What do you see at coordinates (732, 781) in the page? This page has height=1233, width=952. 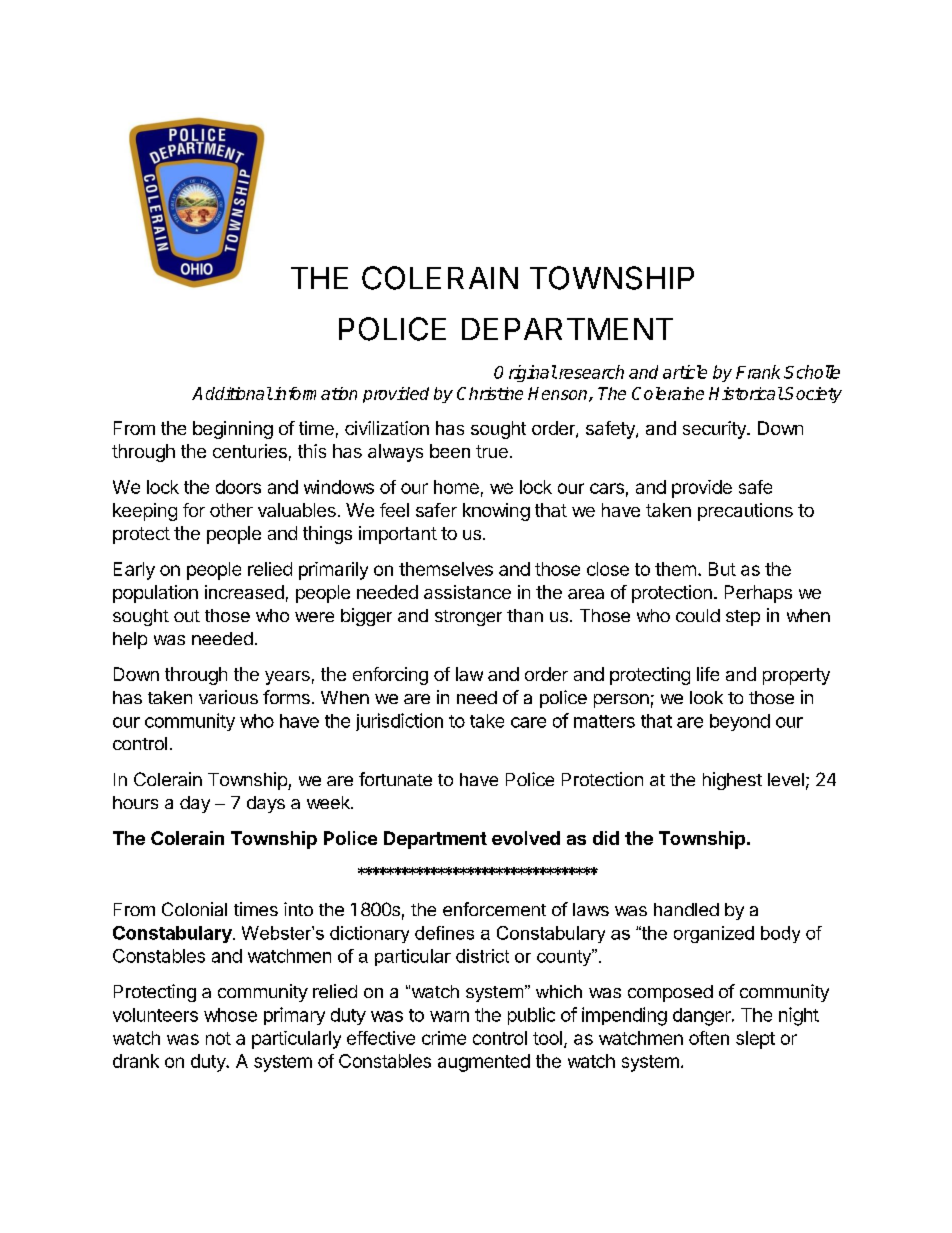 I see `highest` at bounding box center [732, 781].
